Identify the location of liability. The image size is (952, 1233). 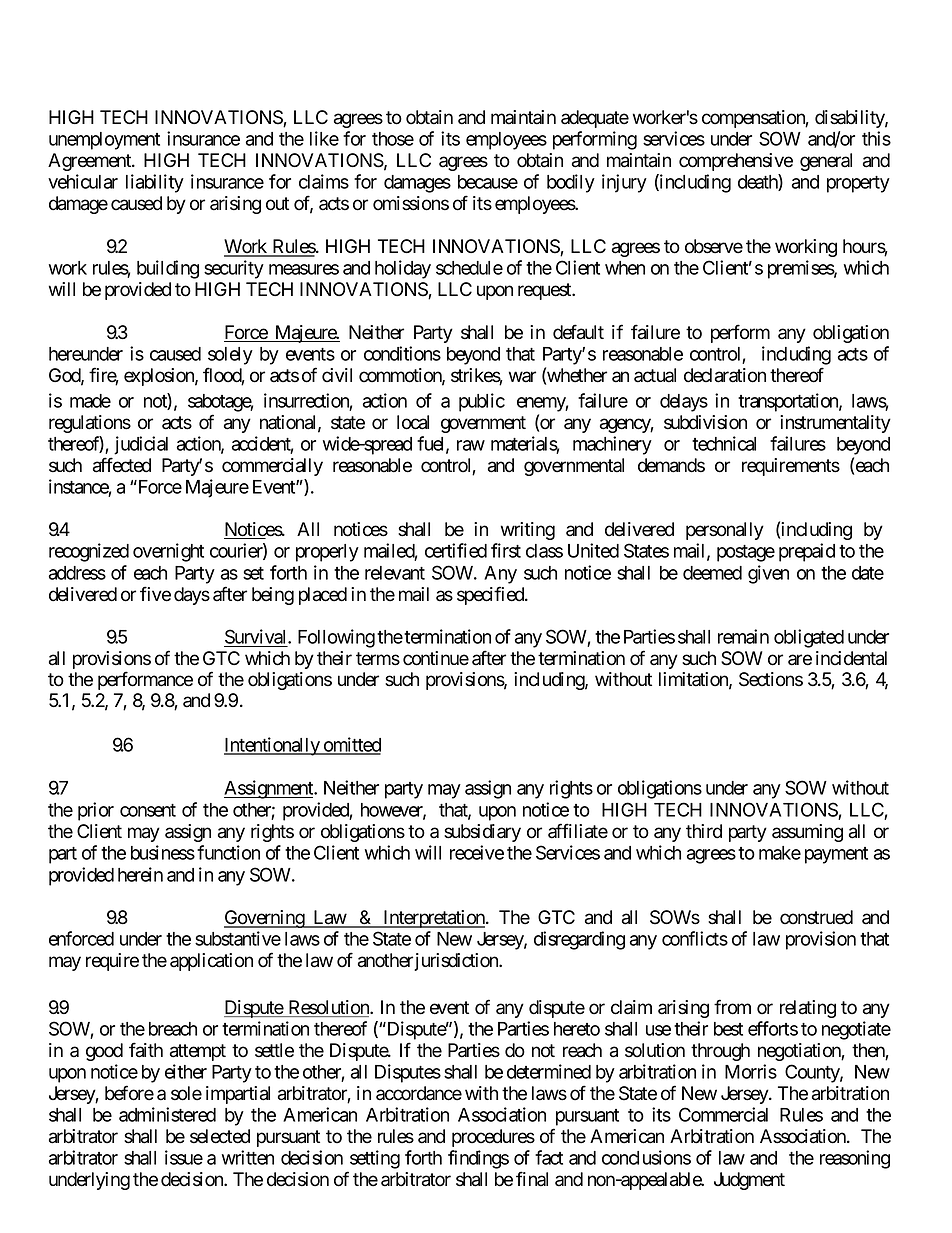
(155, 183).
